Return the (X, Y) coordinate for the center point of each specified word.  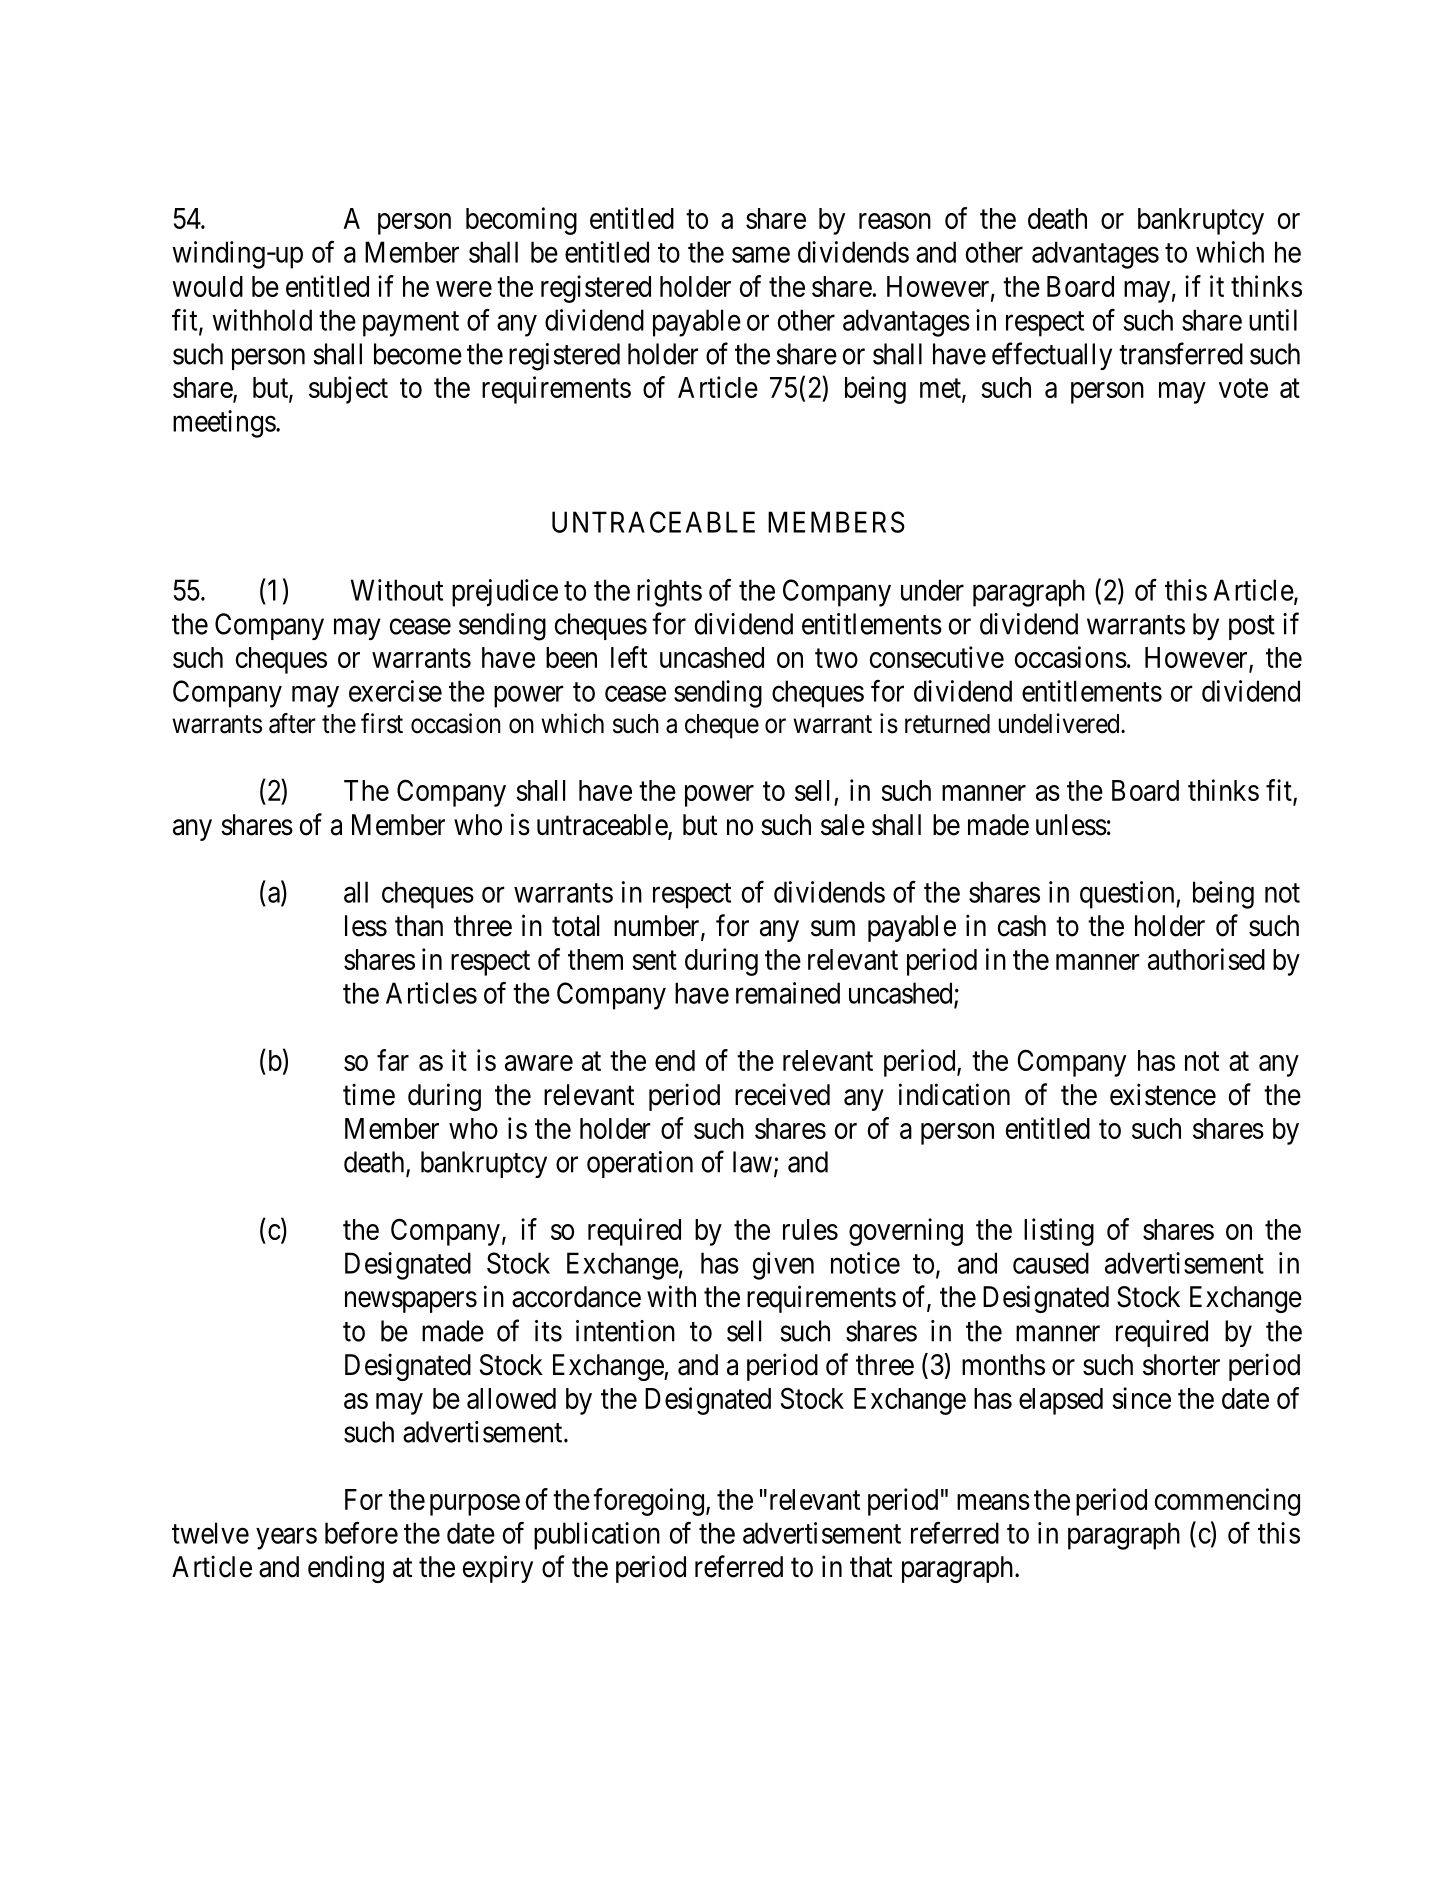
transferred (1181, 353)
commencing (1227, 1502)
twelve (210, 1533)
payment (411, 324)
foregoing (648, 1502)
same (761, 255)
